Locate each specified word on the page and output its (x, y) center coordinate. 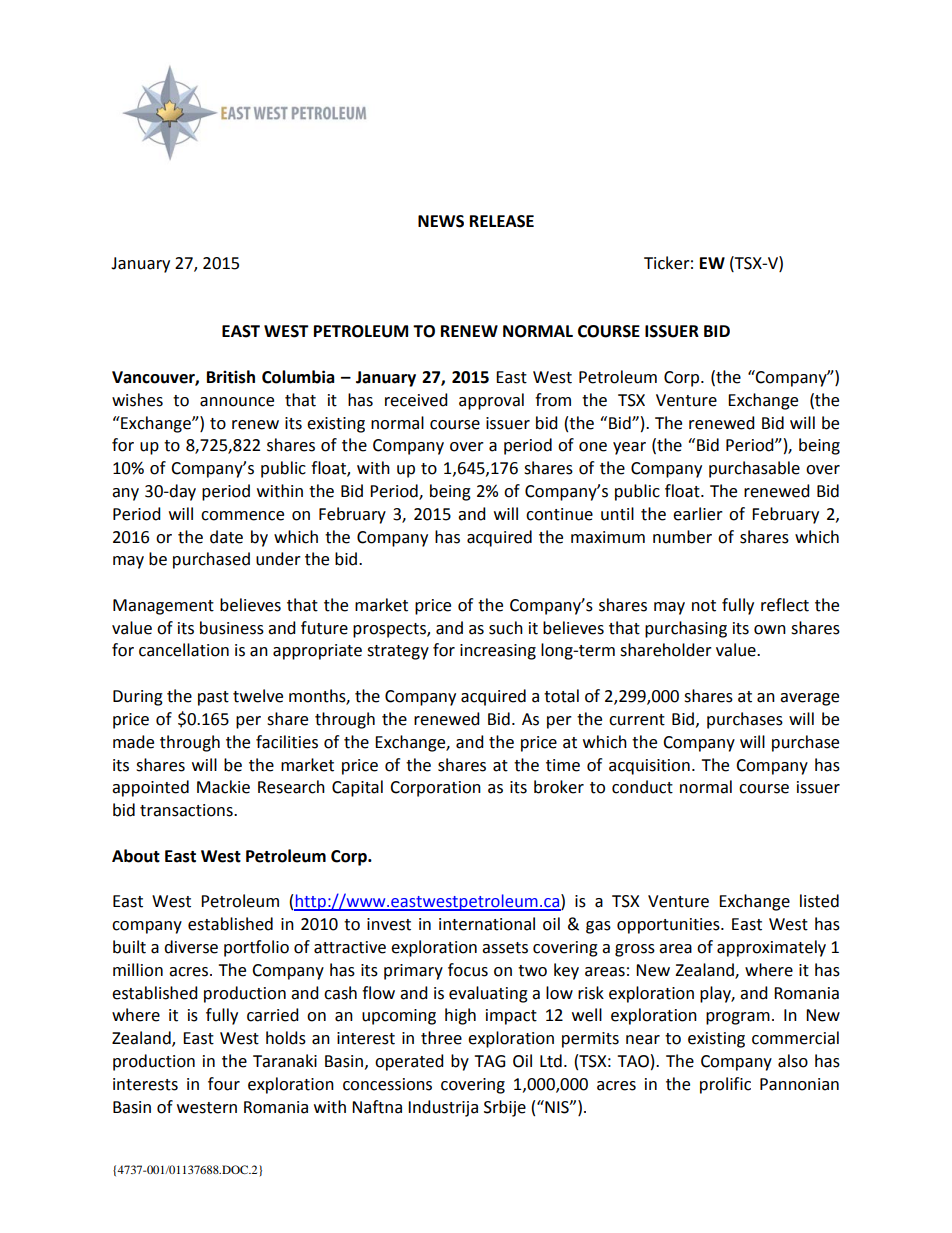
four (224, 1084)
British (231, 377)
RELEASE (502, 221)
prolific (725, 1085)
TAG (489, 1061)
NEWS (441, 221)
